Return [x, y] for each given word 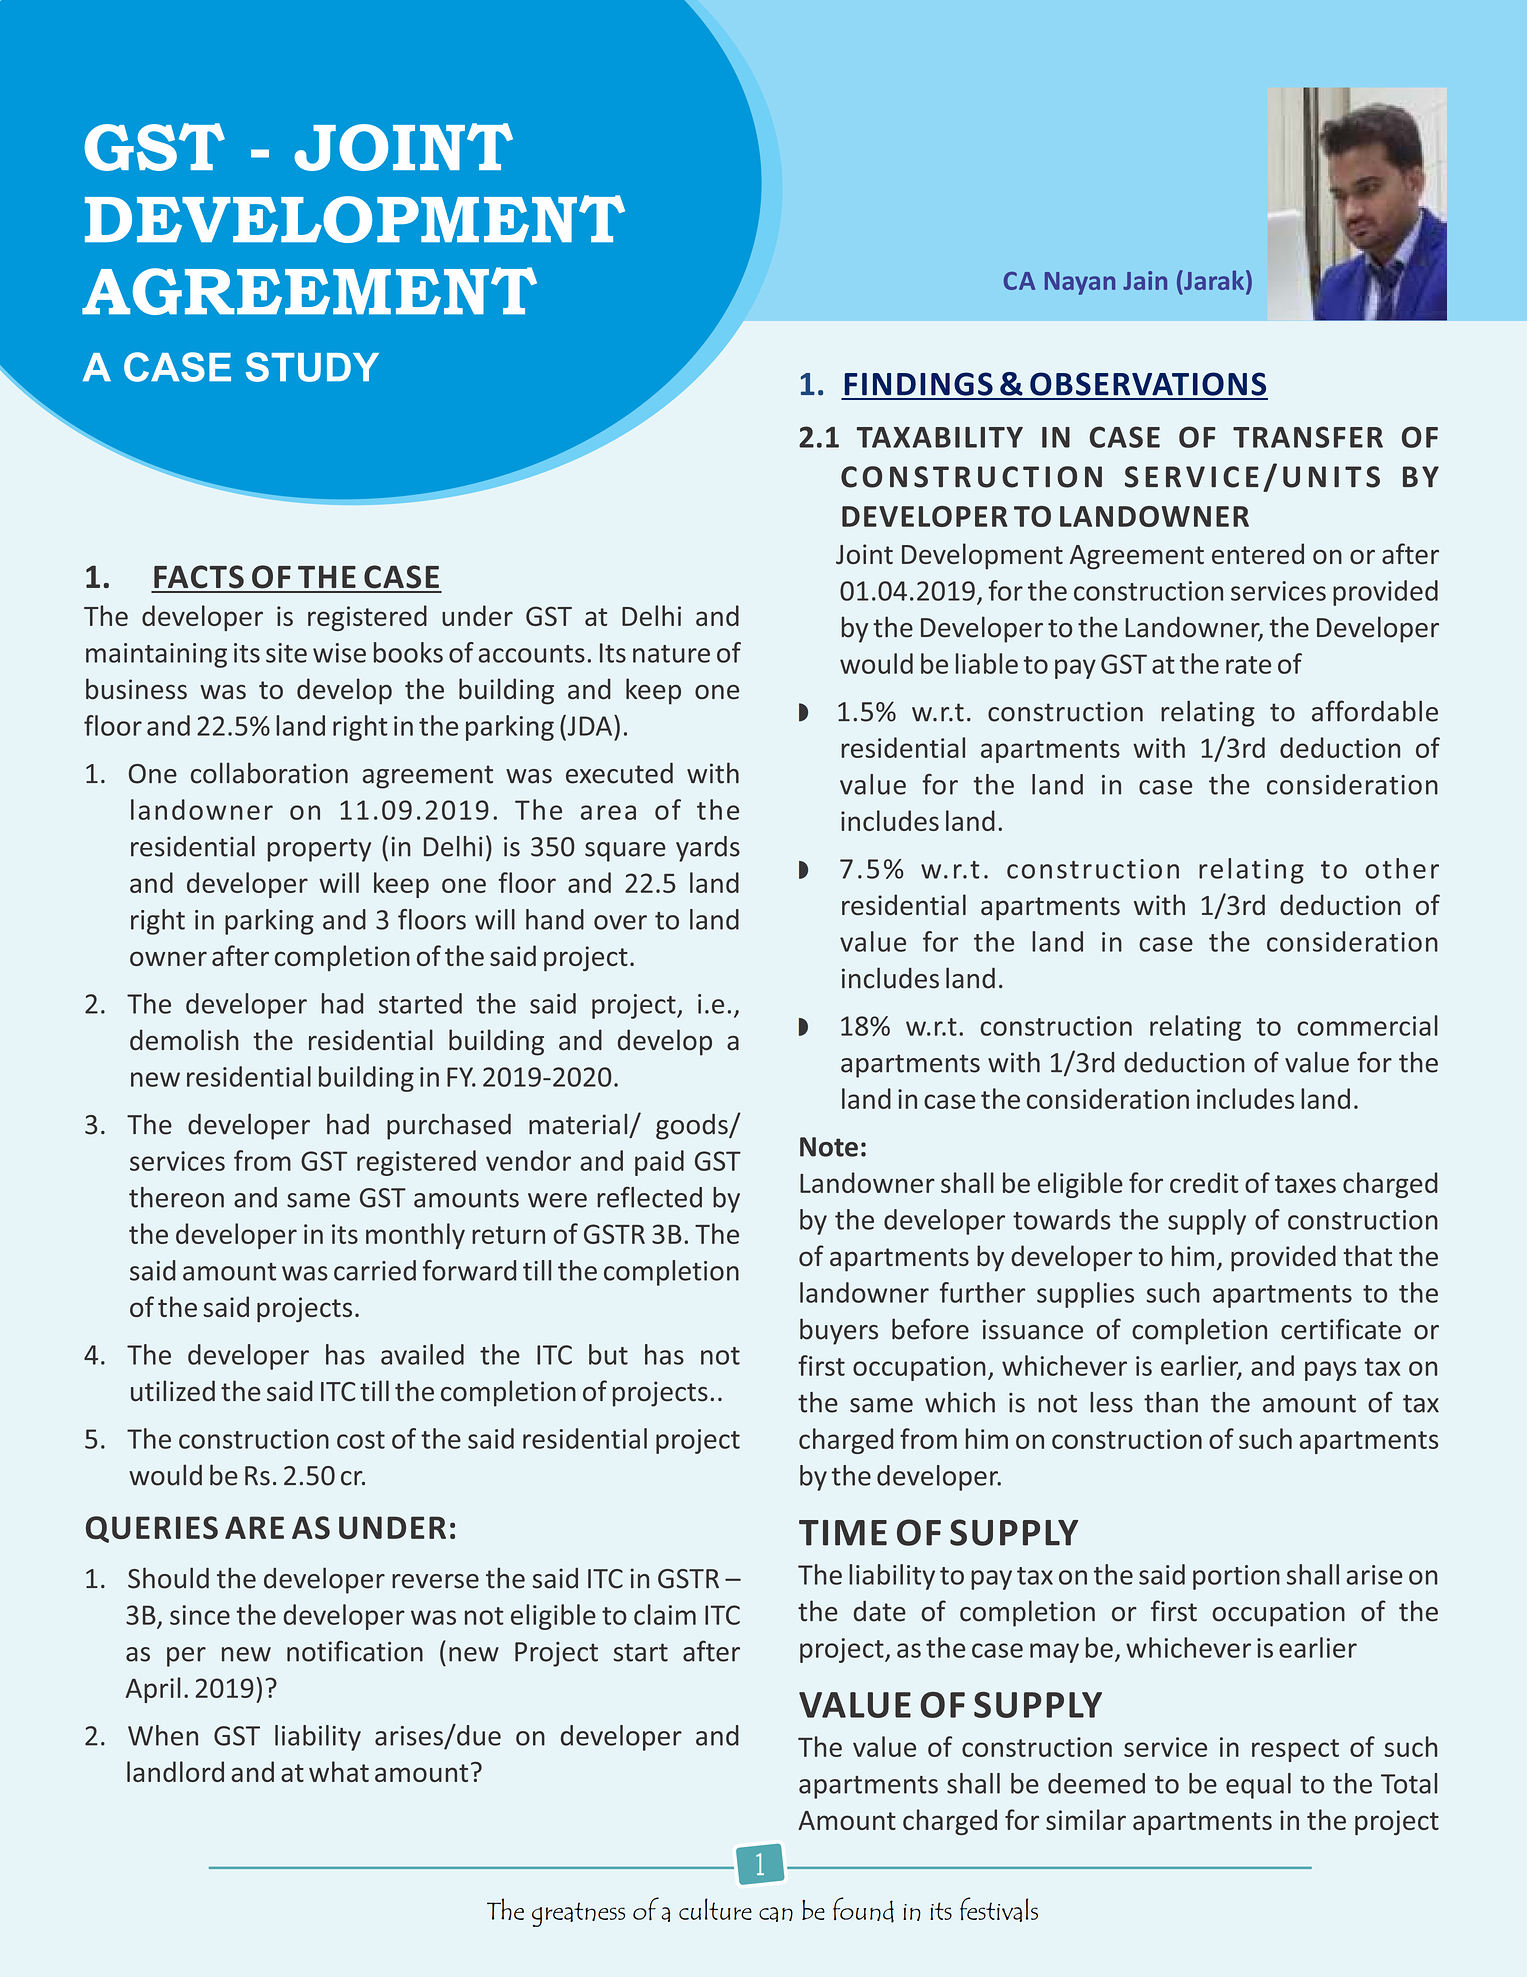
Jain [1145, 280]
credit [1204, 1182]
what [339, 1771]
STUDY [312, 367]
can [776, 1914]
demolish [184, 1040]
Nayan [1080, 283]
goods [693, 1126]
